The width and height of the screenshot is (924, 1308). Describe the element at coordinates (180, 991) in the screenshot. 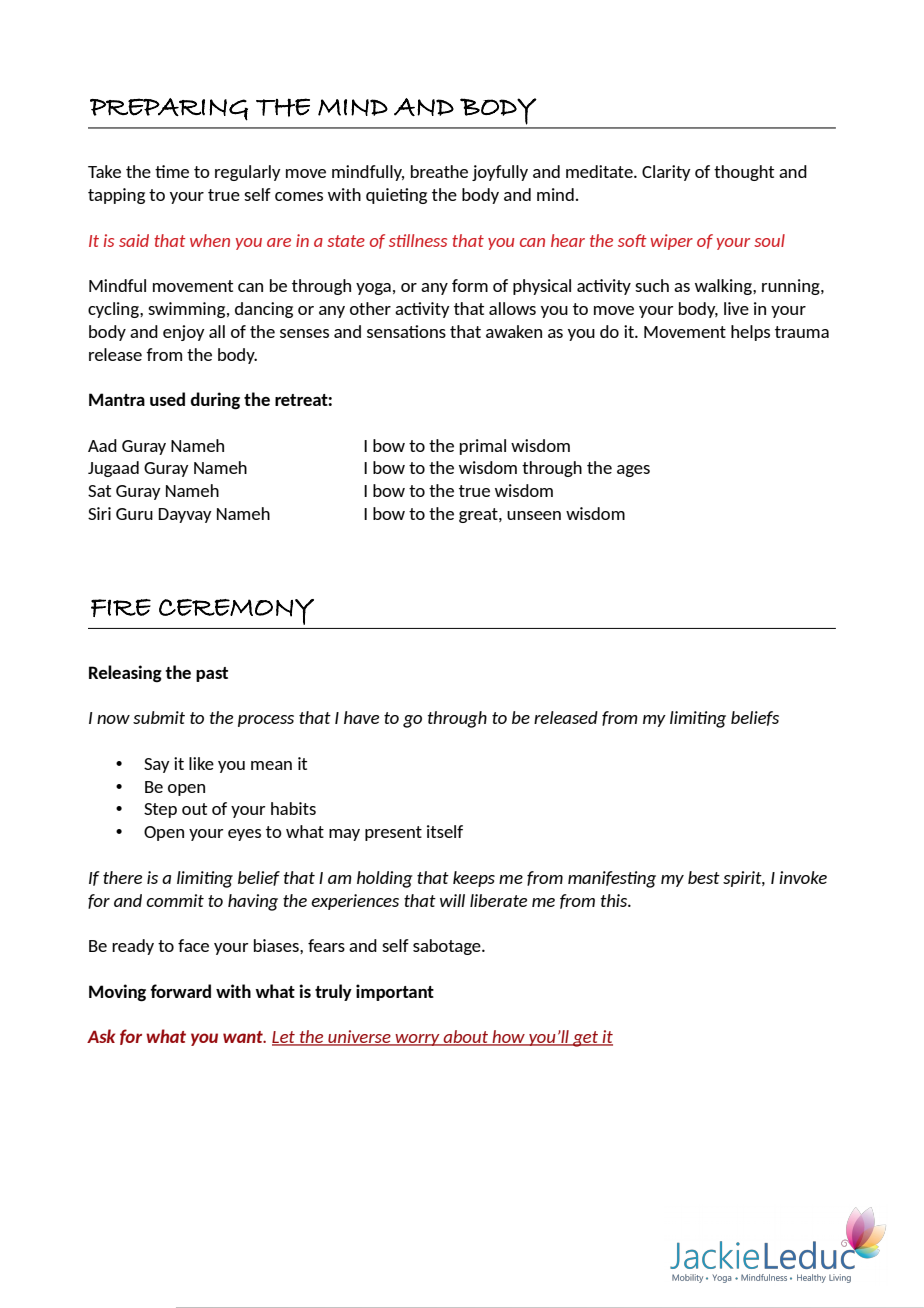

I see `forward` at that location.
